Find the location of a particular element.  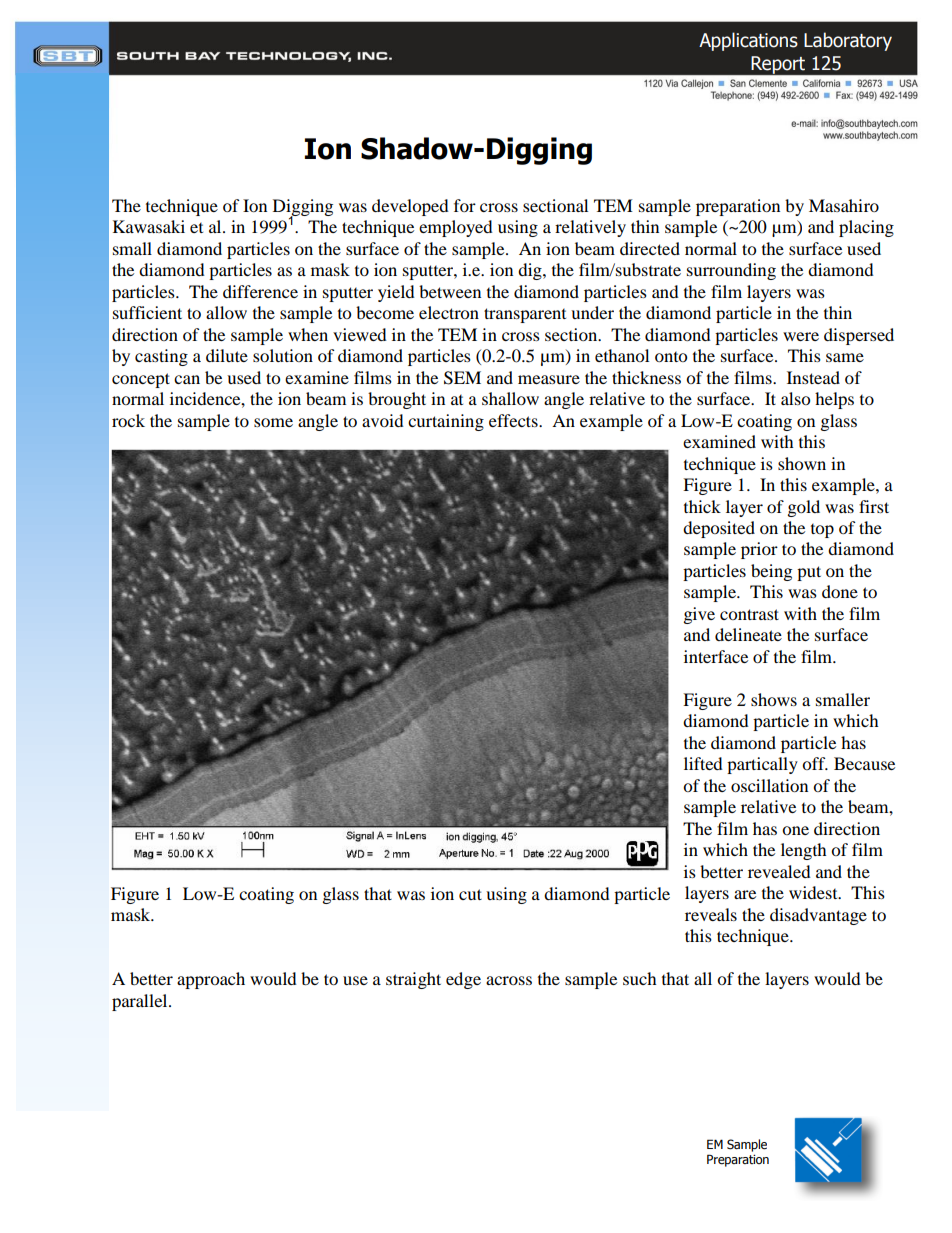

disadvantage is located at coordinates (818, 916).
